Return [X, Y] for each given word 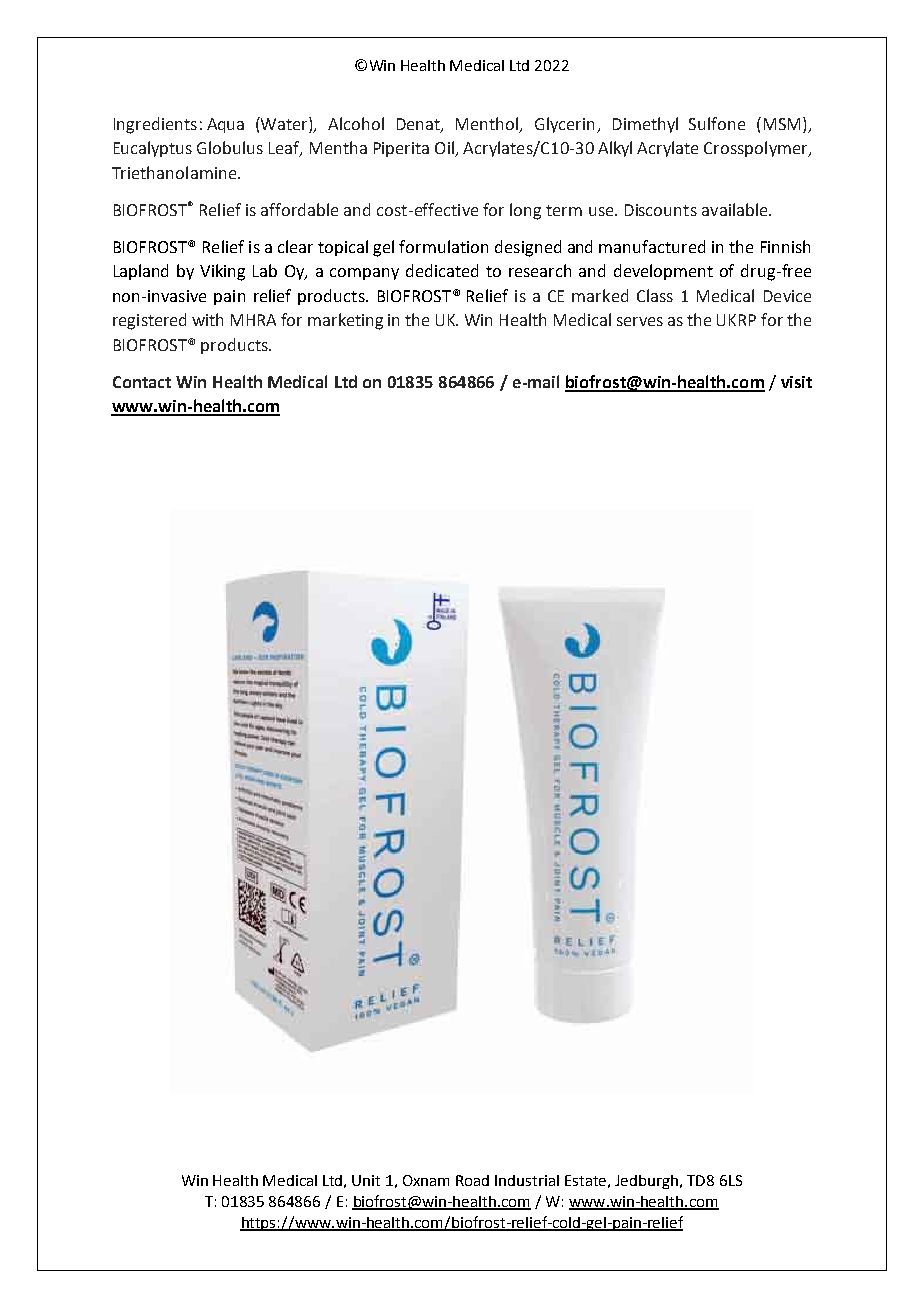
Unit [366, 1180]
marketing [345, 321]
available [736, 209]
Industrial [527, 1180]
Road [472, 1180]
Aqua [225, 125]
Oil [445, 149]
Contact [142, 382]
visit [796, 382]
